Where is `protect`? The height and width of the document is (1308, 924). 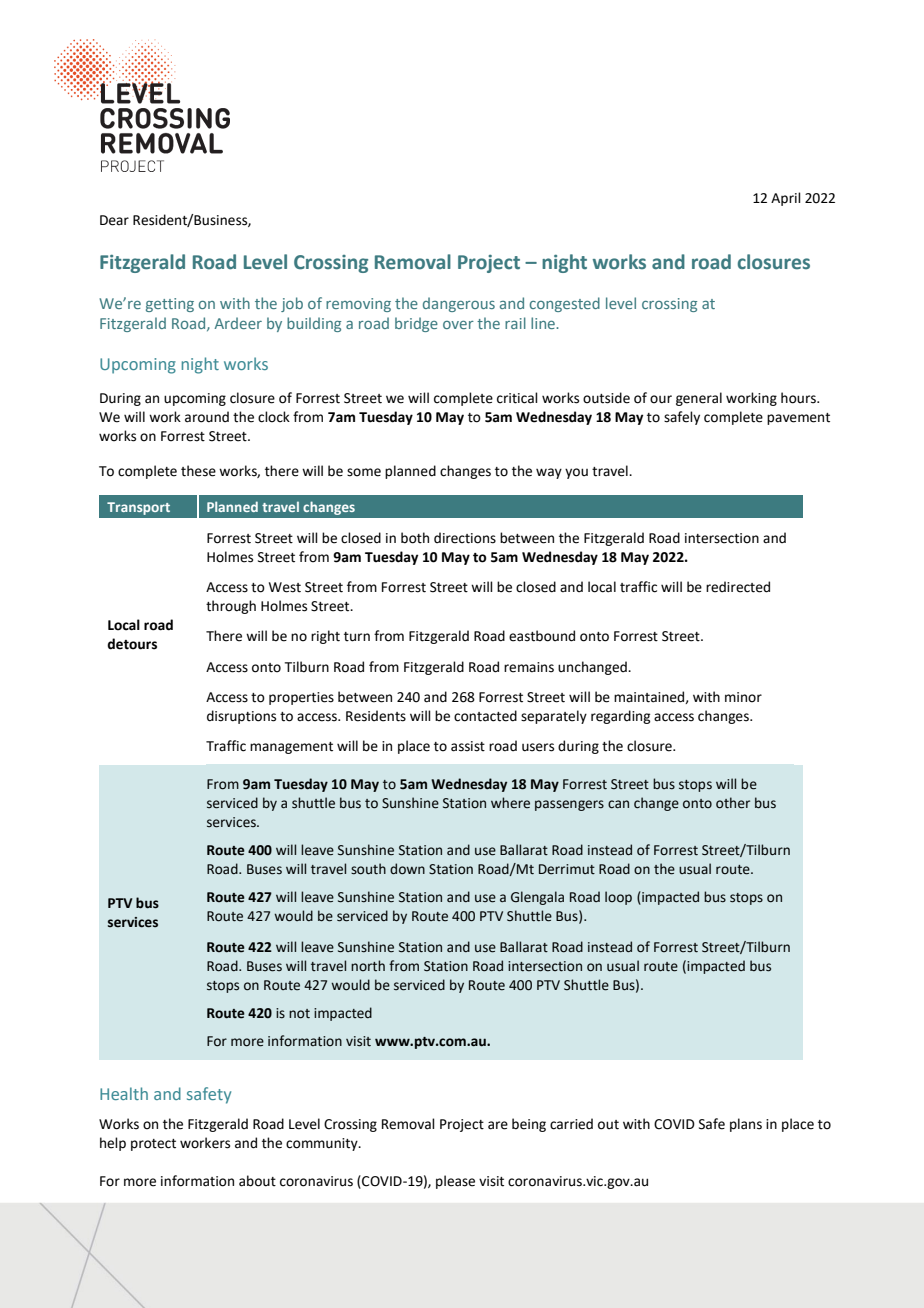 protect is located at coordinates (153, 1145).
